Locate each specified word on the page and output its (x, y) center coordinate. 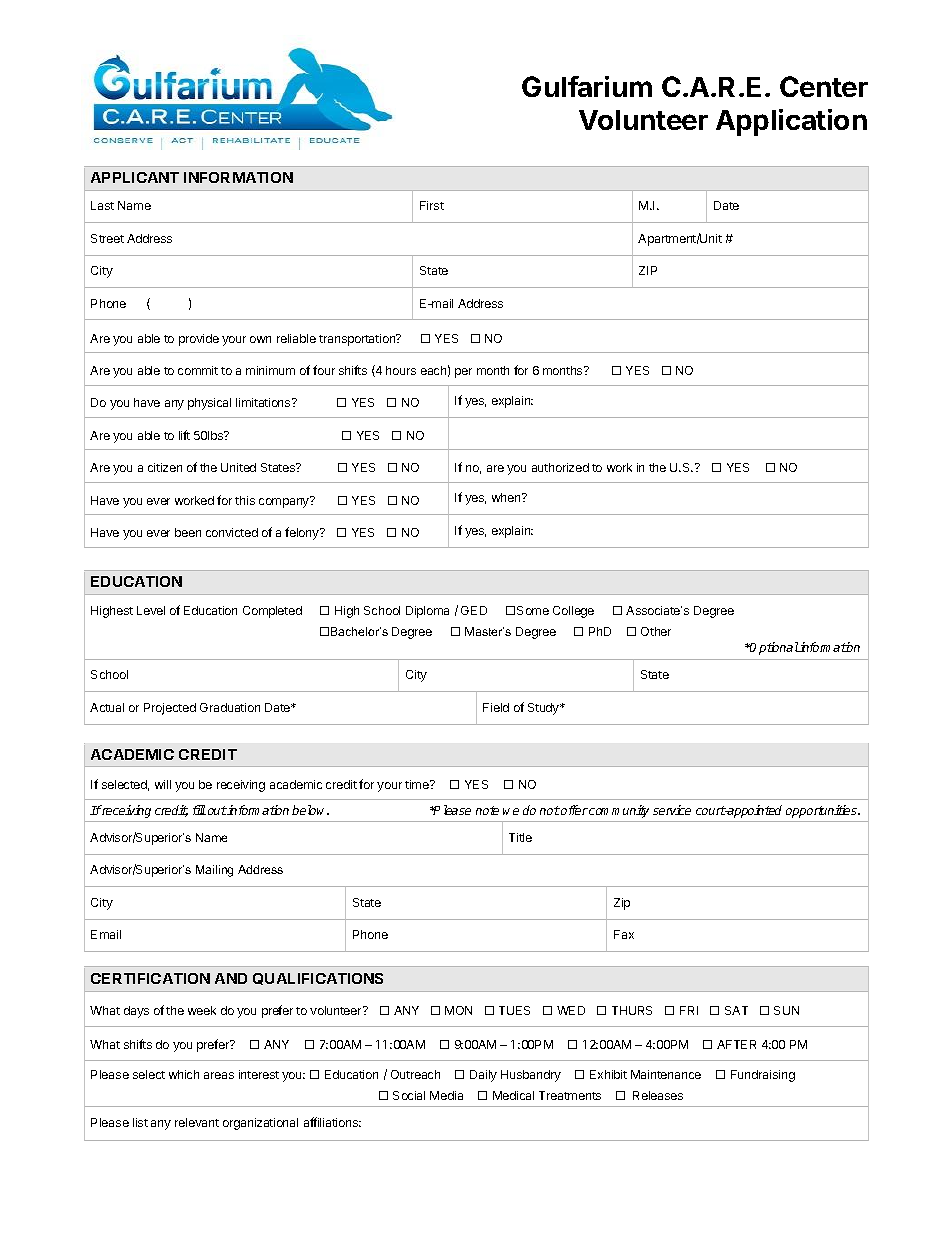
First (432, 205)
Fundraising (763, 1076)
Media (446, 1095)
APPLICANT (135, 177)
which (184, 1074)
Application (791, 122)
